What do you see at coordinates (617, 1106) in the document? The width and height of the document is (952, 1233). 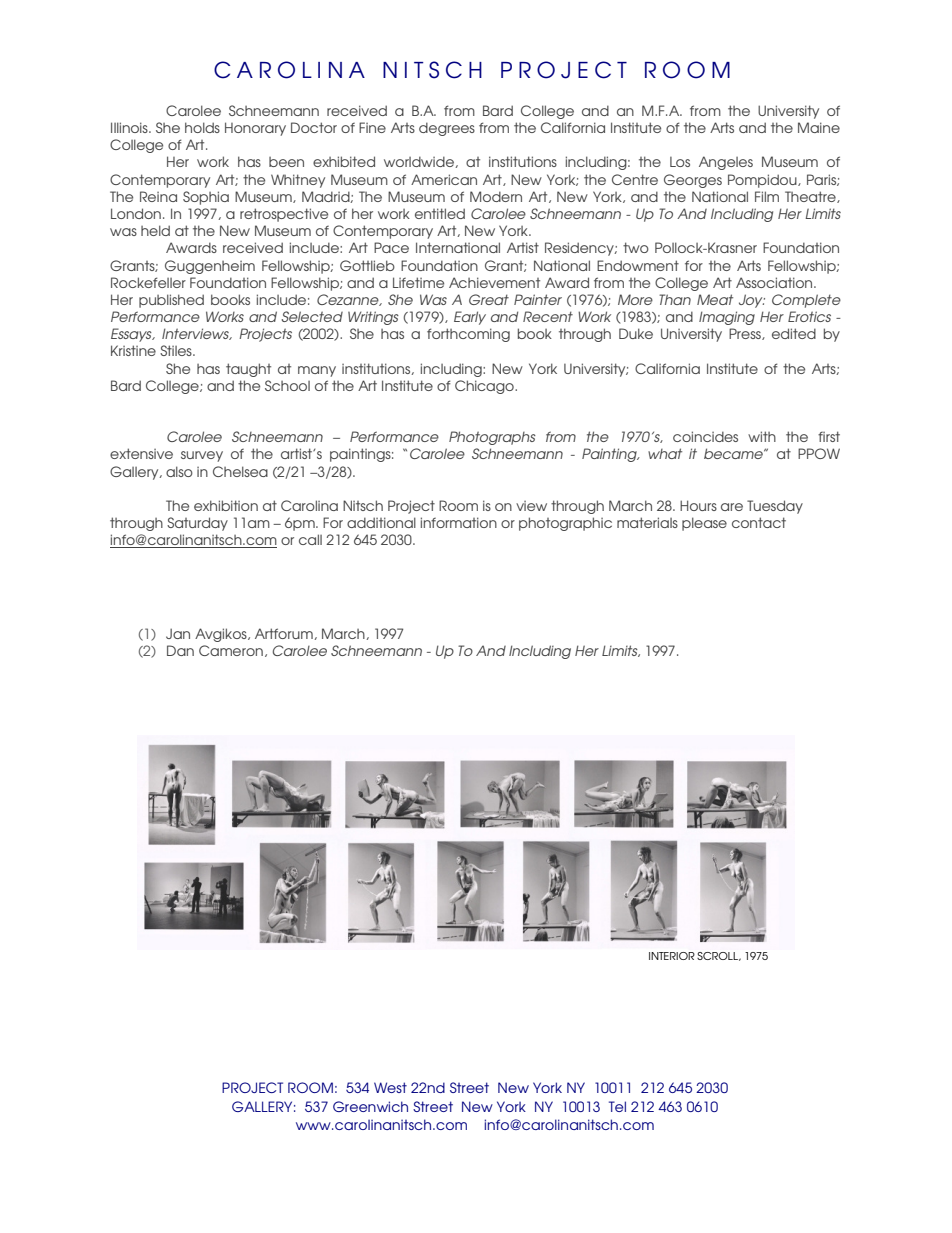 I see `Tel` at bounding box center [617, 1106].
